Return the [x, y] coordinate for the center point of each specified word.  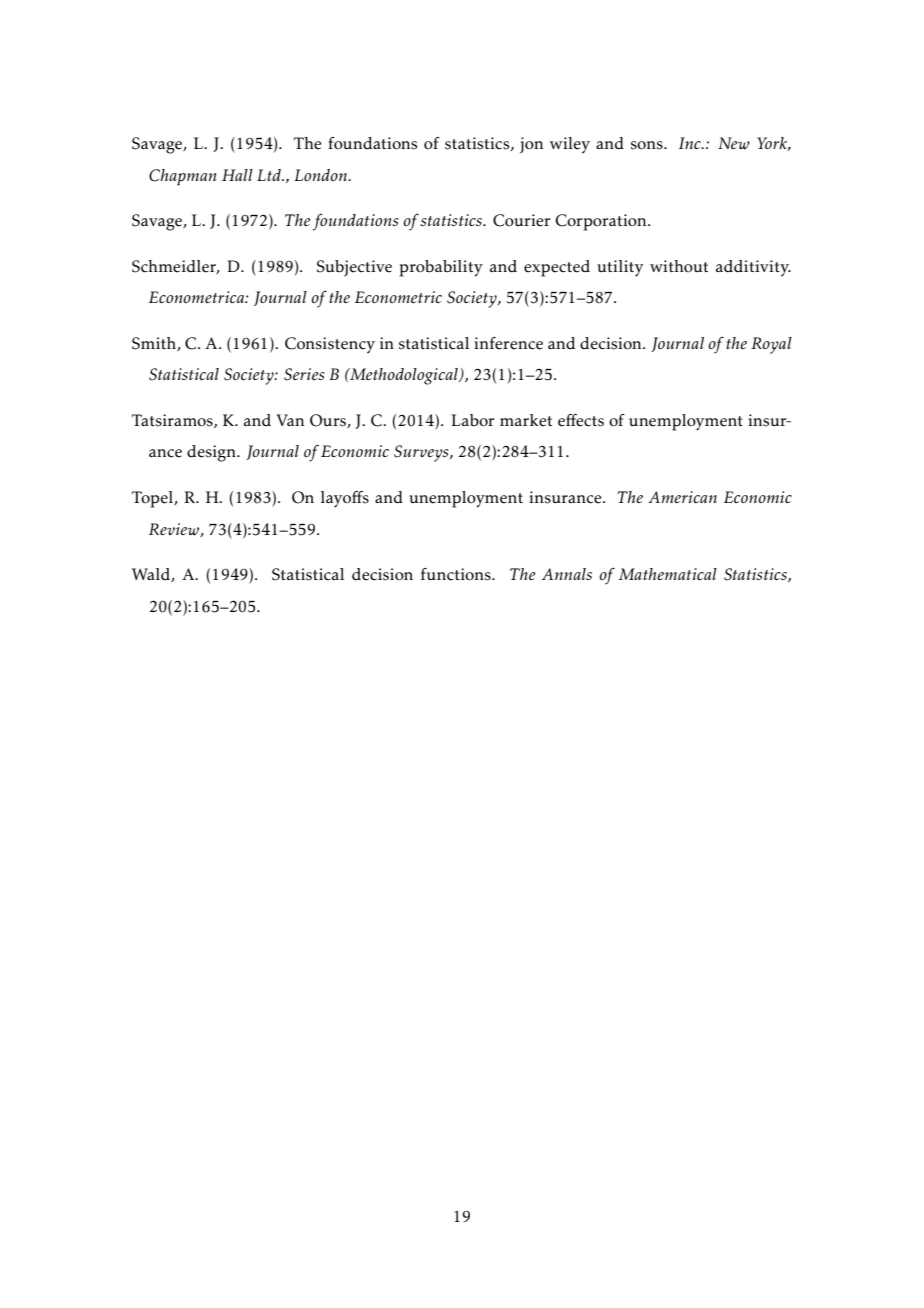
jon [531, 145]
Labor [472, 420]
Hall [237, 175]
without [679, 266]
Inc [691, 143]
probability [441, 268]
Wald [152, 575]
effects [581, 420]
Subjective [354, 268]
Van [290, 420]
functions [457, 574]
